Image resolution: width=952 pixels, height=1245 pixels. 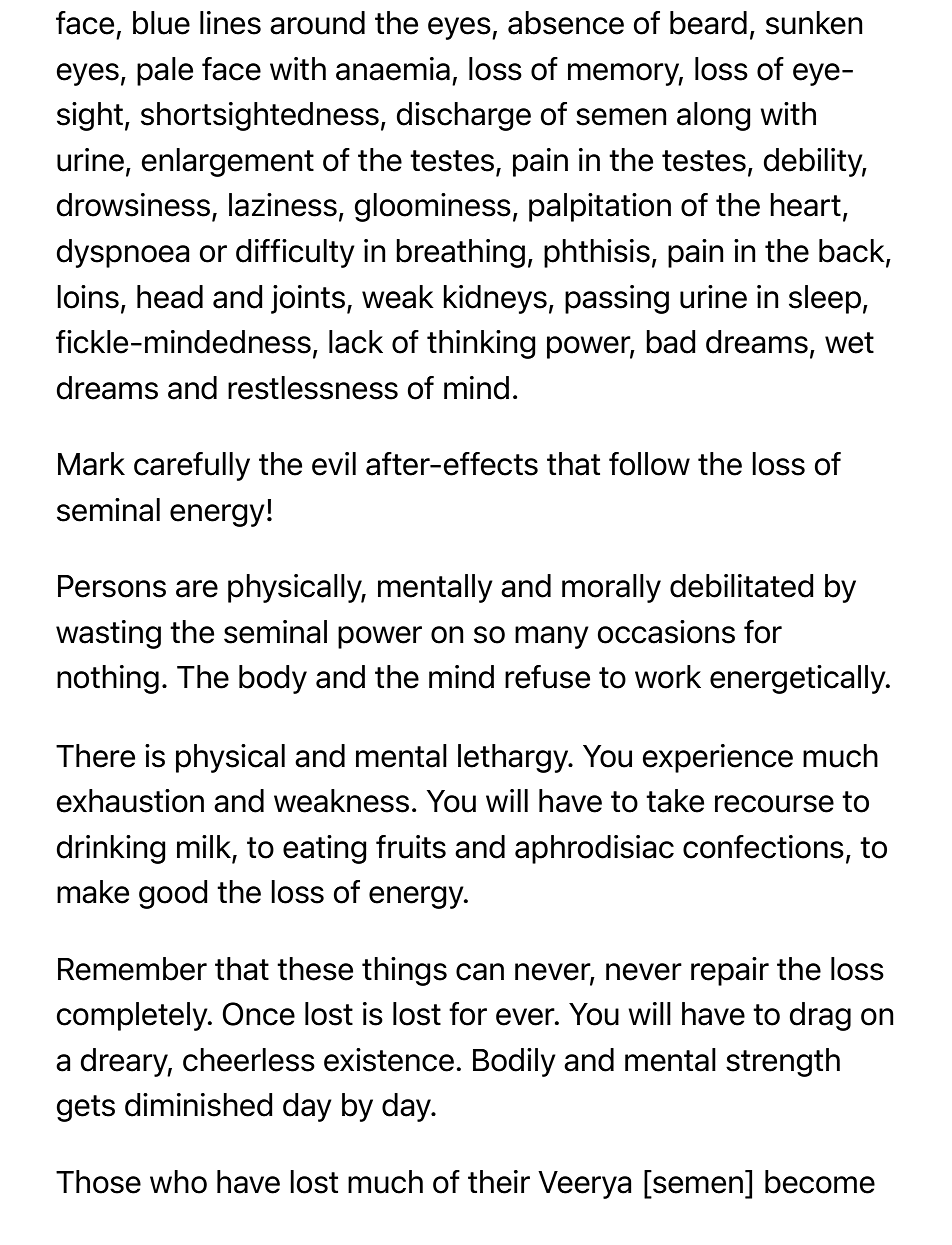 What do you see at coordinates (178, 1182) in the page?
I see `who` at bounding box center [178, 1182].
